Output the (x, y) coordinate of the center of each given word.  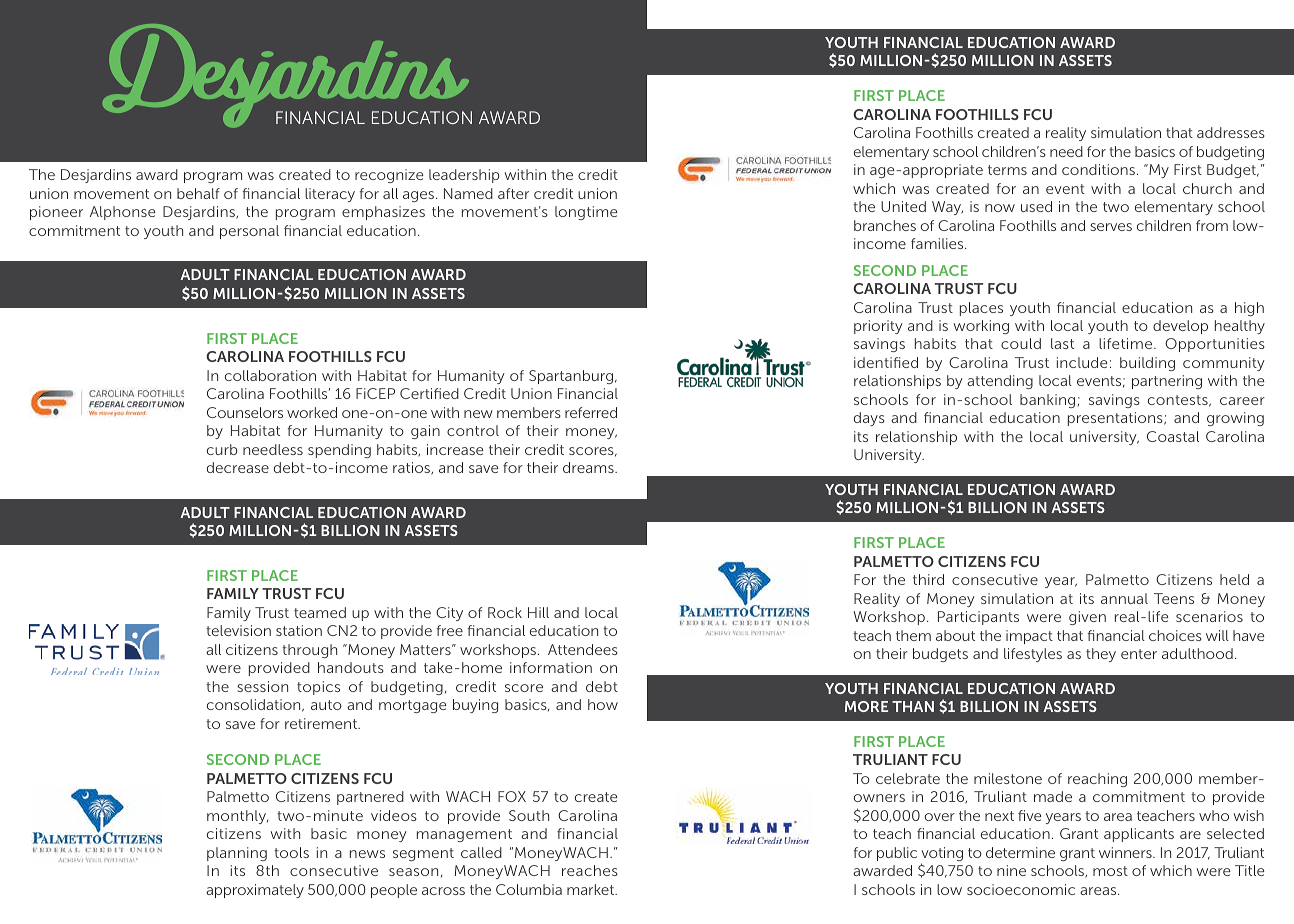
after (513, 193)
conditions (1098, 169)
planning (237, 854)
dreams (589, 467)
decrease (238, 467)
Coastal (1173, 436)
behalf (198, 193)
